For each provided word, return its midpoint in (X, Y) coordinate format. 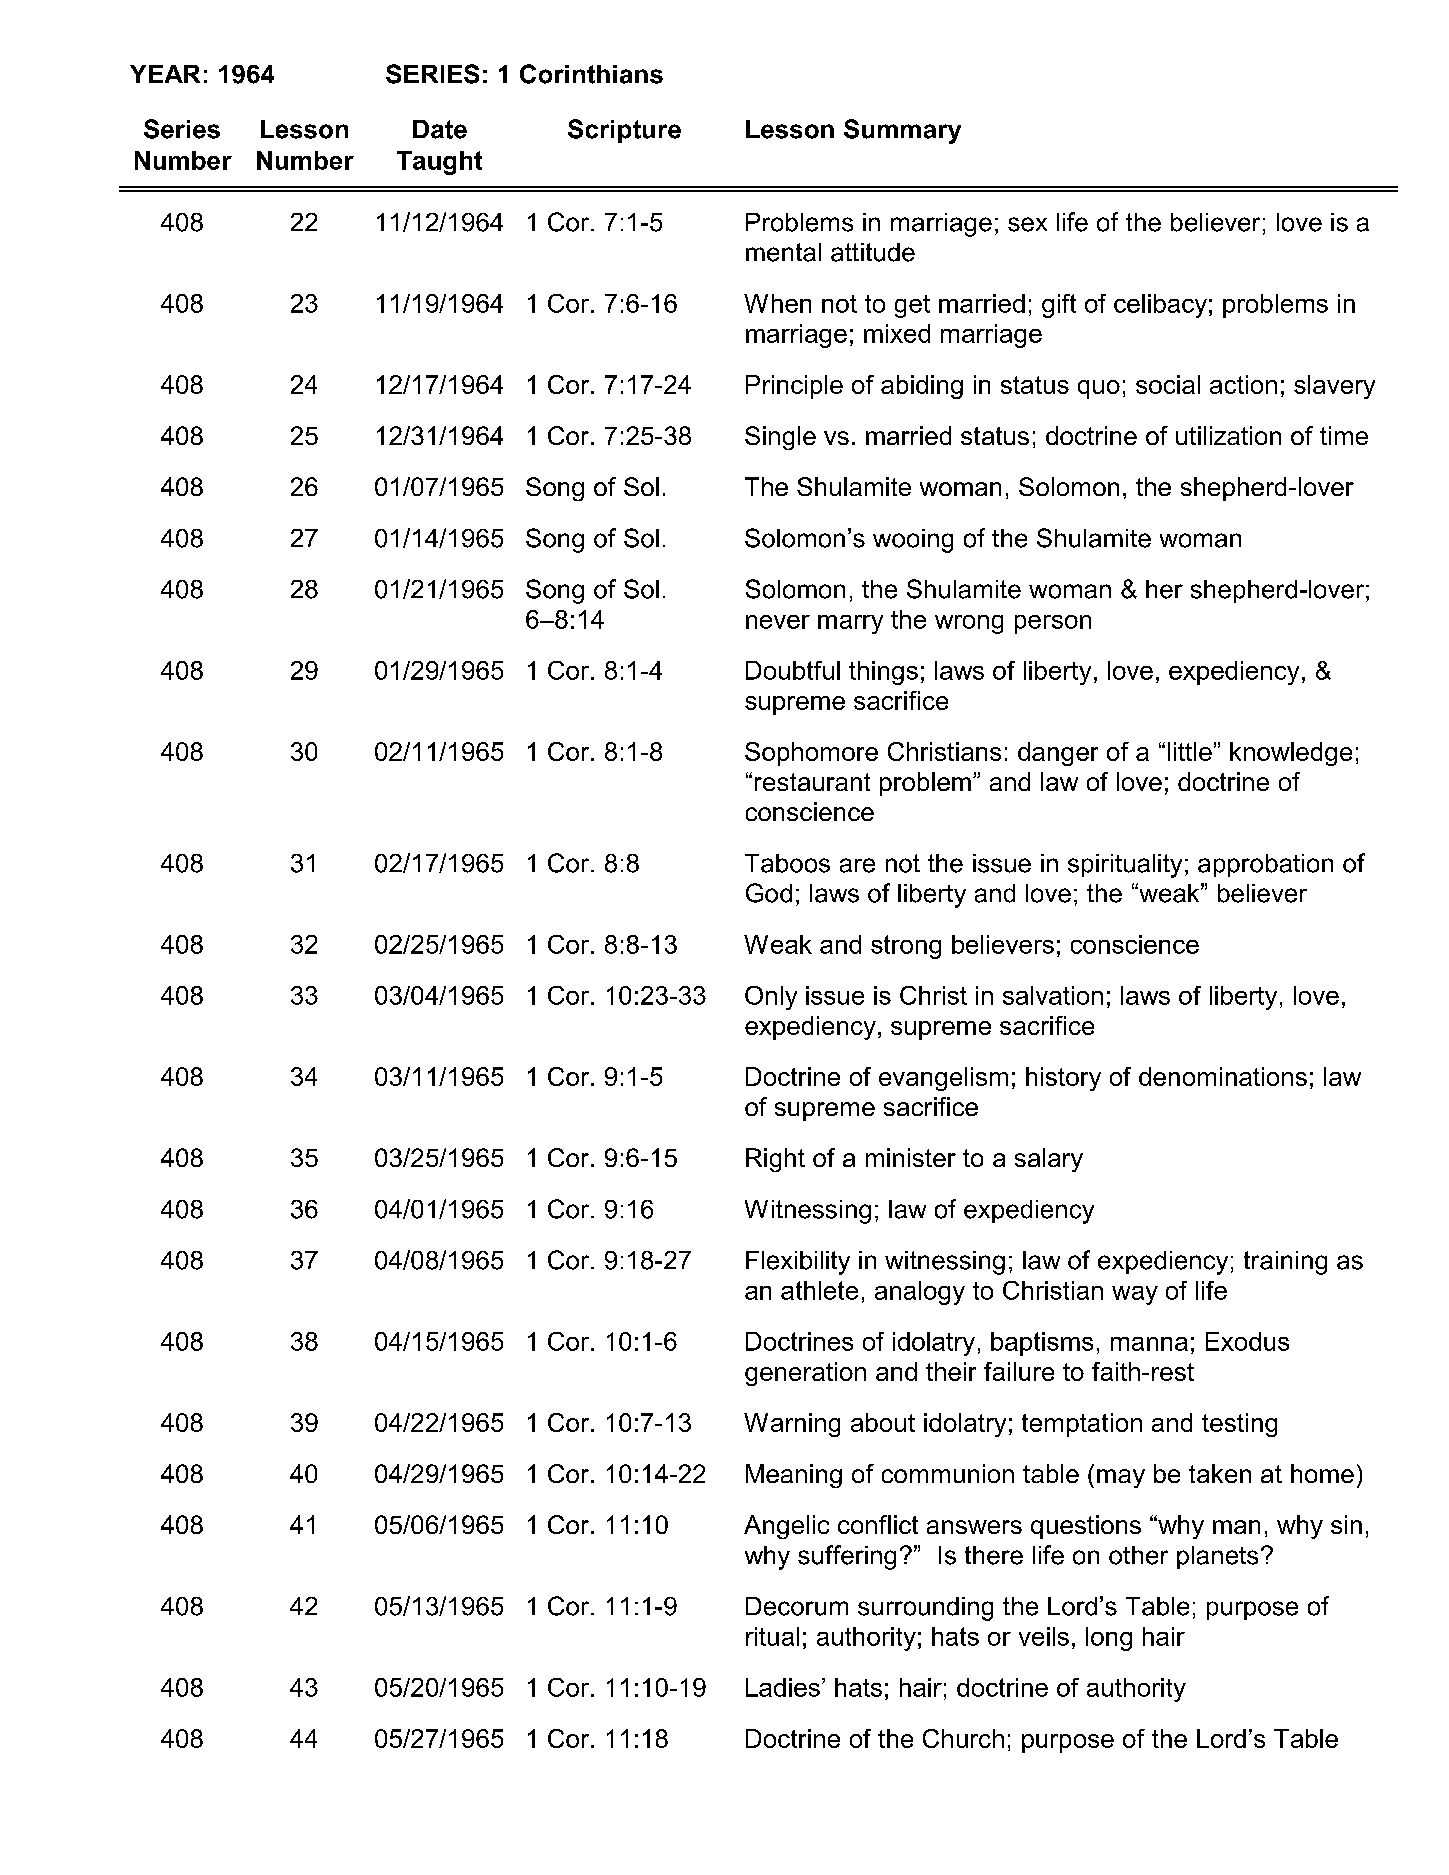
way (1135, 1295)
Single (780, 438)
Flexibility (798, 1263)
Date (440, 129)
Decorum (797, 1606)
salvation (1053, 995)
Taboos (787, 863)
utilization (1228, 435)
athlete (819, 1290)
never (778, 622)
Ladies (783, 1687)
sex (1027, 224)
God (769, 893)
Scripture (624, 131)
